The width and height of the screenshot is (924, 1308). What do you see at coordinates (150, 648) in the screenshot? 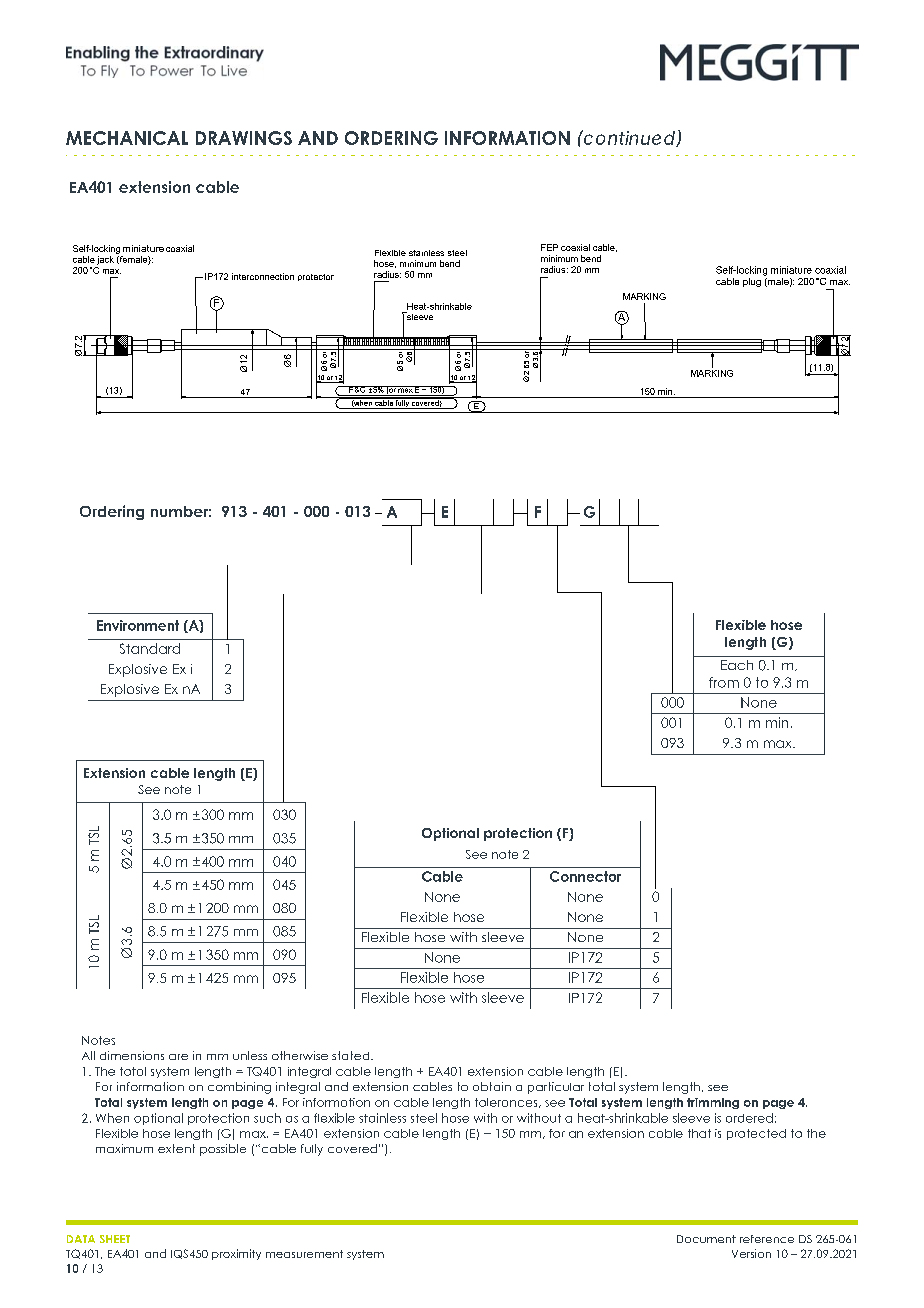
I see `Standard` at bounding box center [150, 648].
